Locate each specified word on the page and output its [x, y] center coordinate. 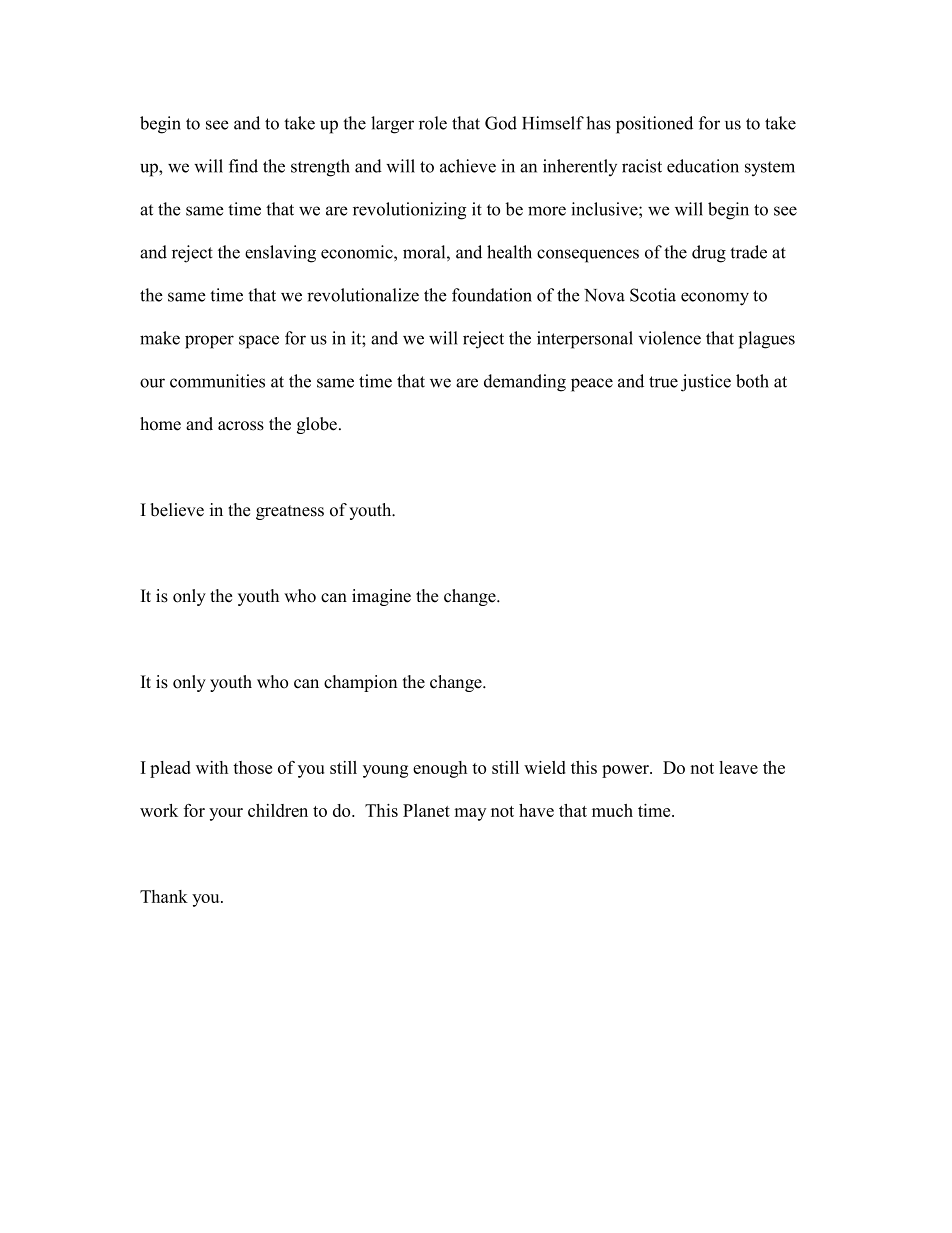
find [243, 166]
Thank [164, 896]
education [703, 166]
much [612, 810]
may [470, 814]
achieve [468, 166]
